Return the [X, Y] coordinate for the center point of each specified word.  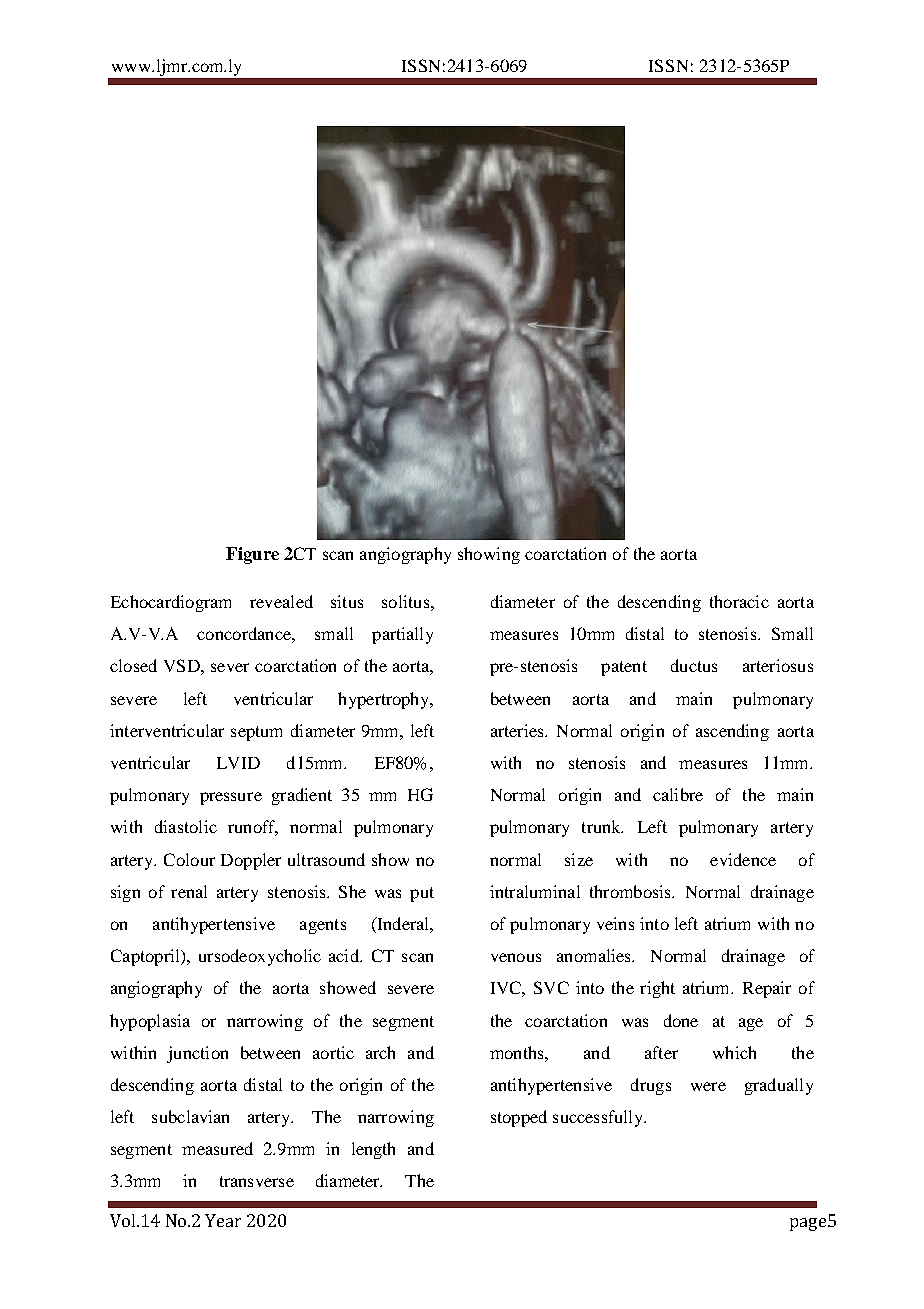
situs [347, 601]
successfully [599, 1118]
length [373, 1150]
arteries [518, 730]
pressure [231, 798]
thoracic [739, 601]
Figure [252, 555]
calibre [678, 794]
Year [223, 1220]
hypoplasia [150, 1022]
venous [516, 957]
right [657, 989]
